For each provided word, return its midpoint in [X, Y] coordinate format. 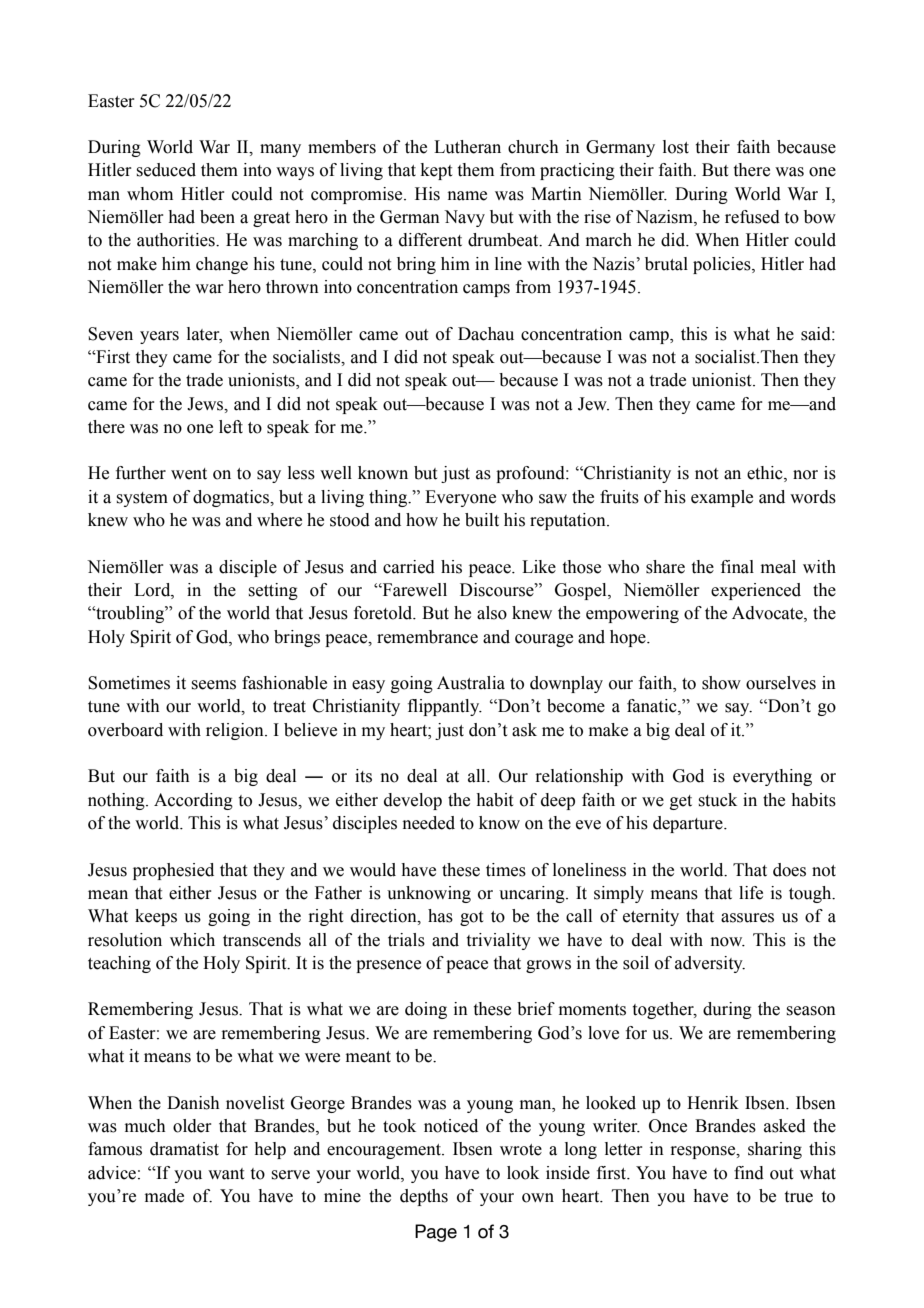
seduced [166, 170]
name [467, 196]
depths [424, 1197]
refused [752, 217]
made [164, 1196]
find [749, 1173]
